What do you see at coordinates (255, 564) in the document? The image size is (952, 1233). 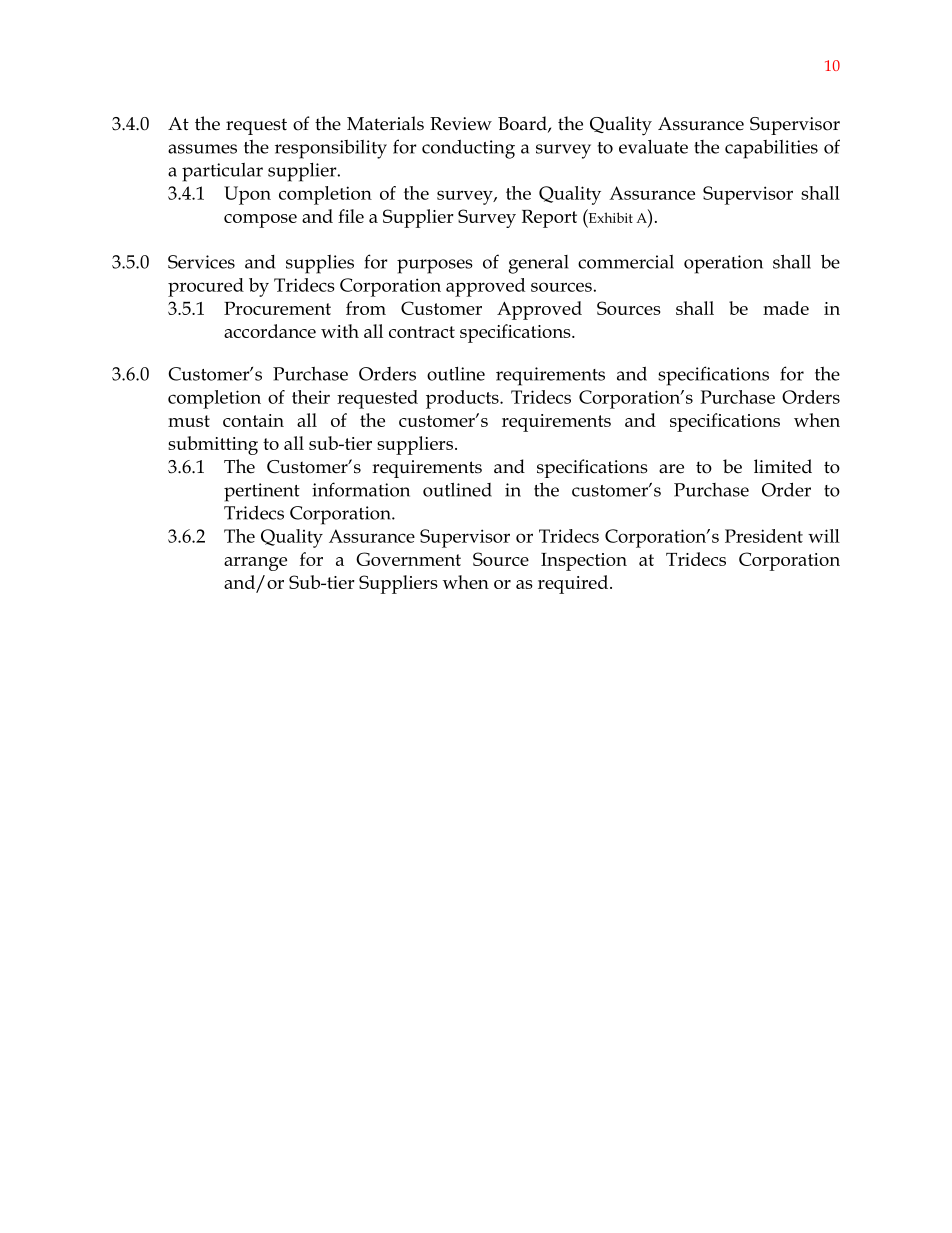 I see `arrange` at bounding box center [255, 564].
